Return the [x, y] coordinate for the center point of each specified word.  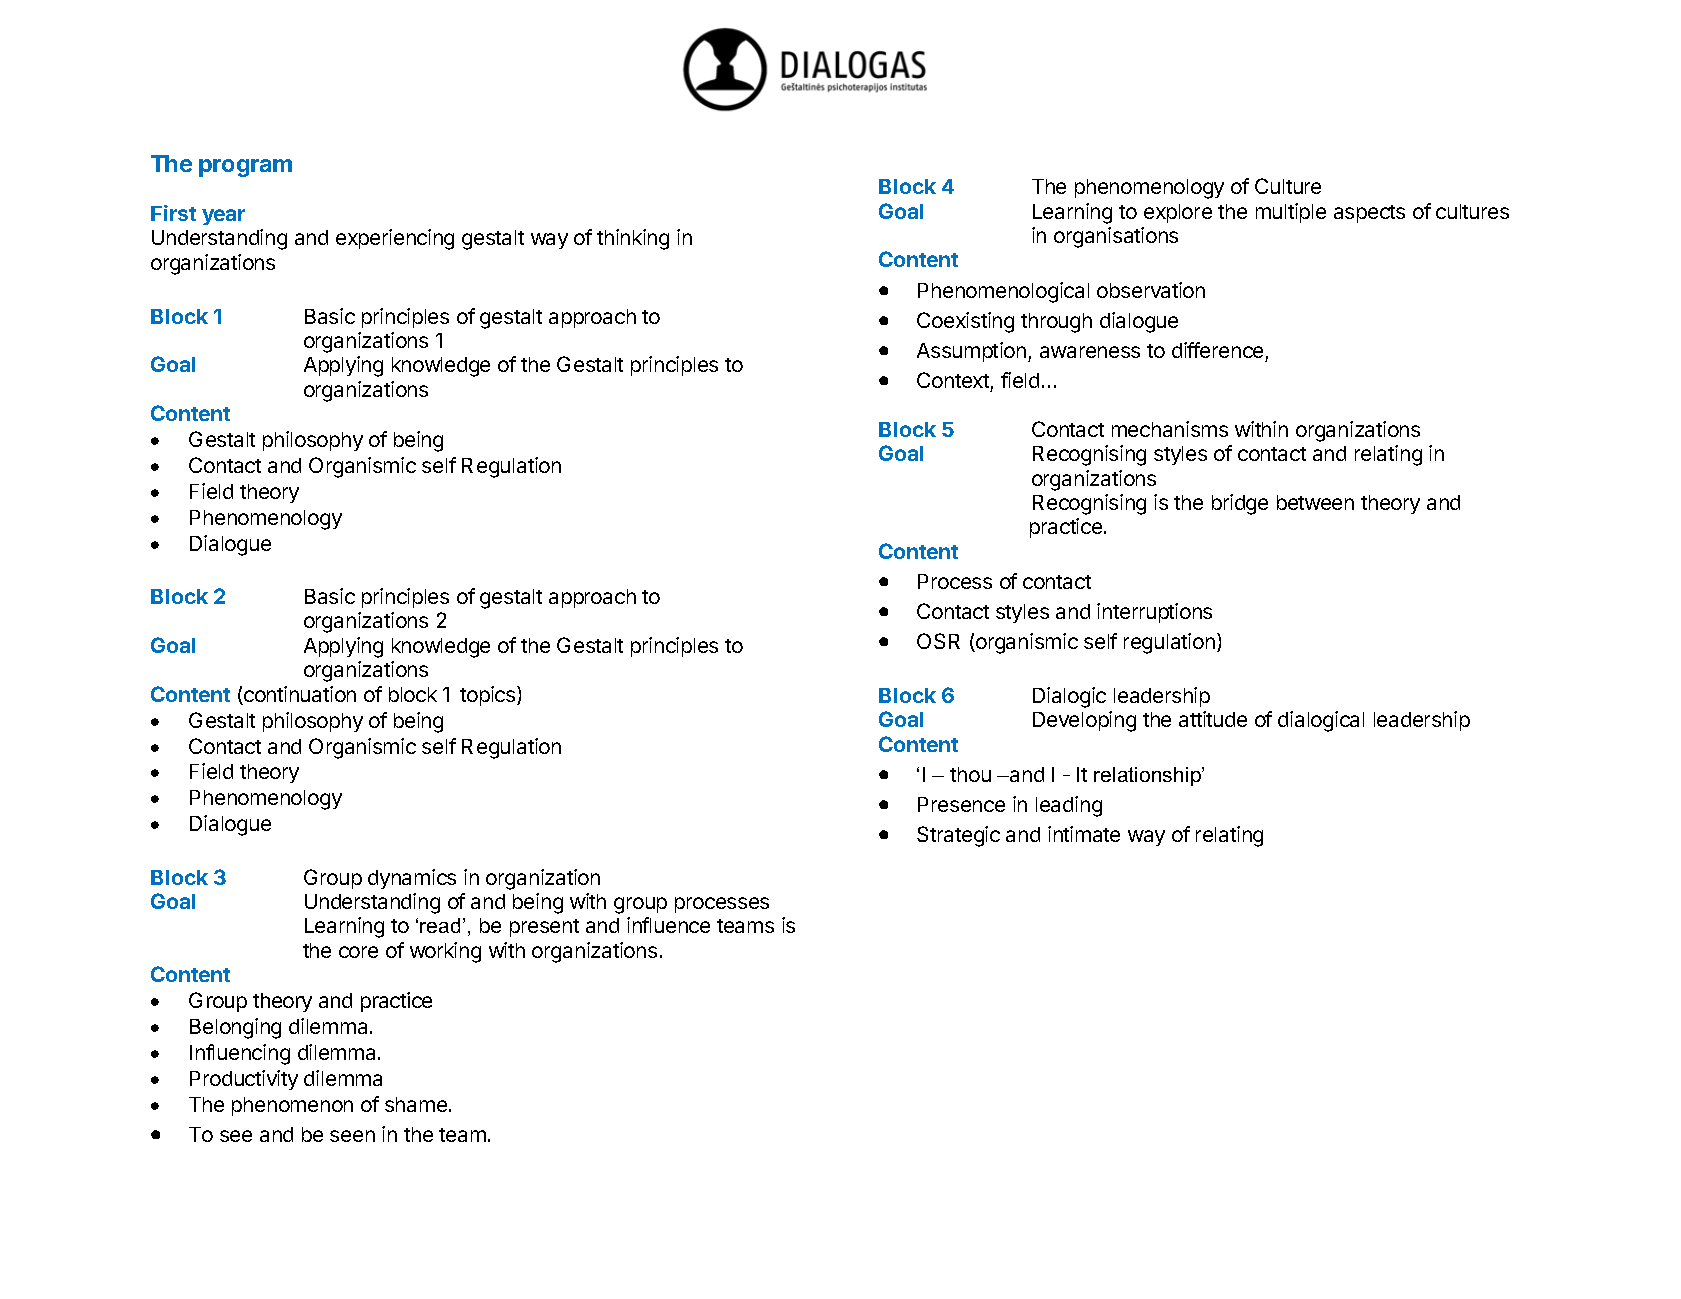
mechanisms [1170, 429]
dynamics [412, 879]
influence [668, 925]
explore [1178, 213]
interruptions [1154, 613]
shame [416, 1104]
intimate [1084, 834]
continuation [299, 695]
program [245, 168]
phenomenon [292, 1106]
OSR [938, 641]
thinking [633, 239]
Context [953, 380]
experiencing [395, 239]
